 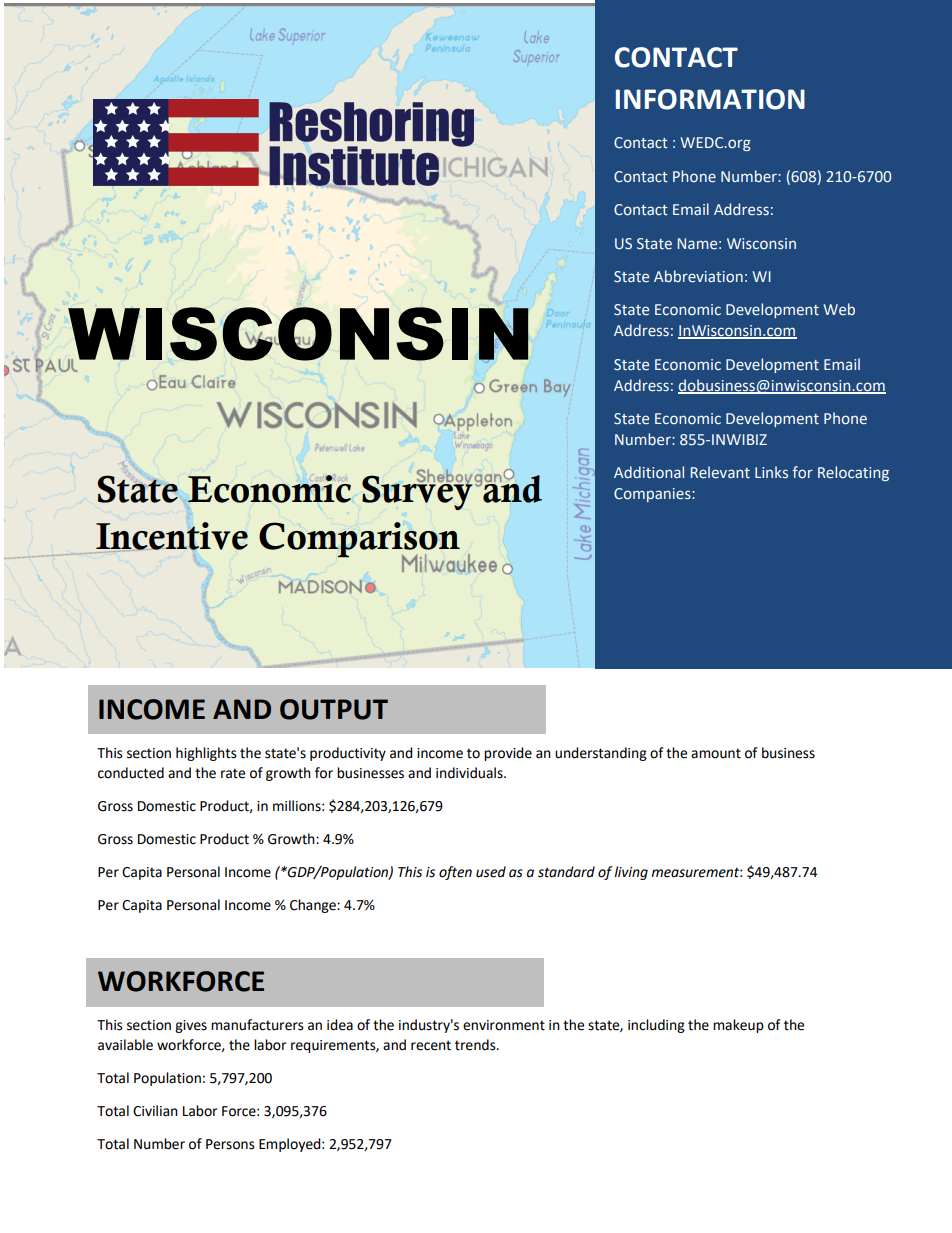 I want to click on Web, so click(x=839, y=309).
